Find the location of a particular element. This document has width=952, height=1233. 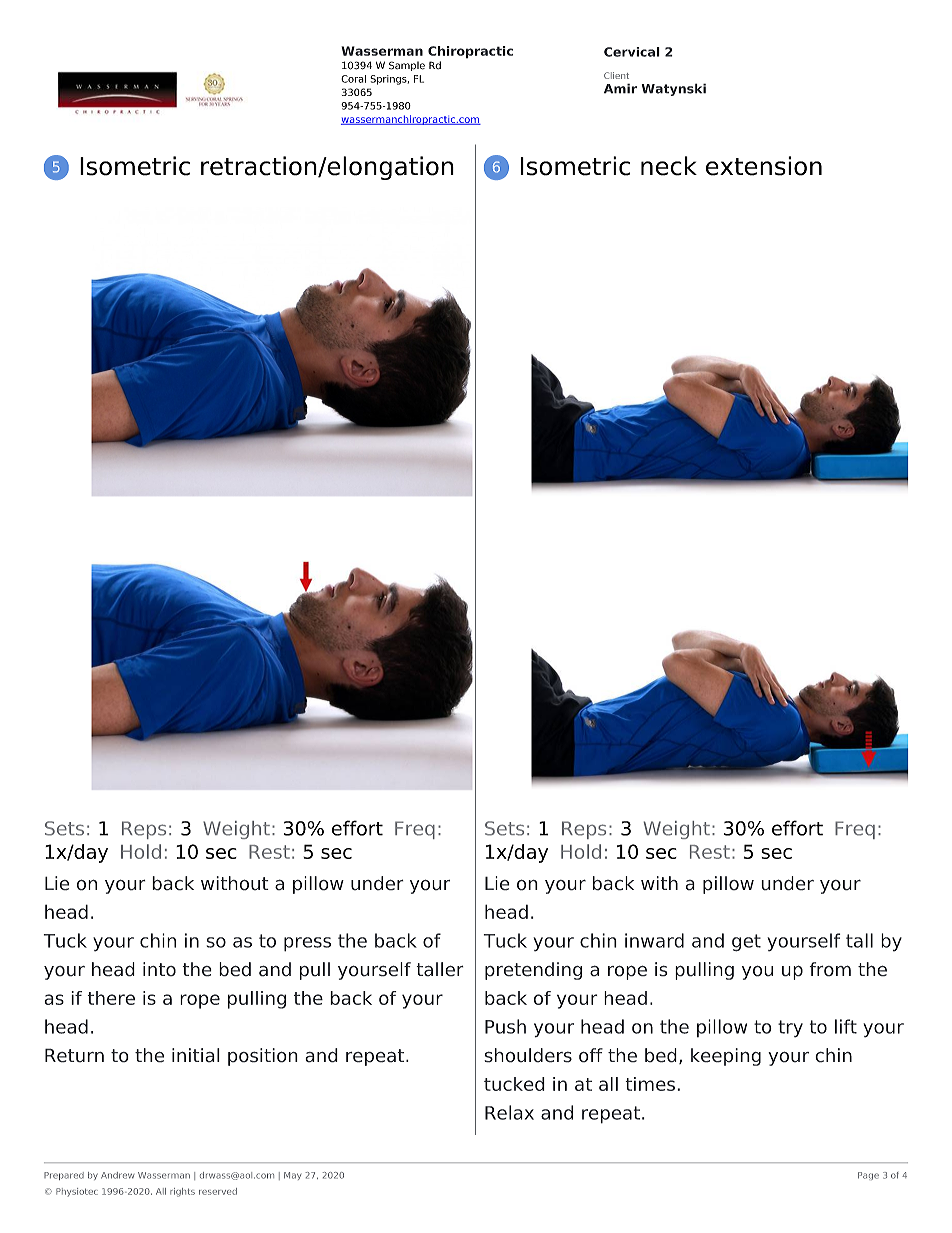

Cervical is located at coordinates (632, 52).
